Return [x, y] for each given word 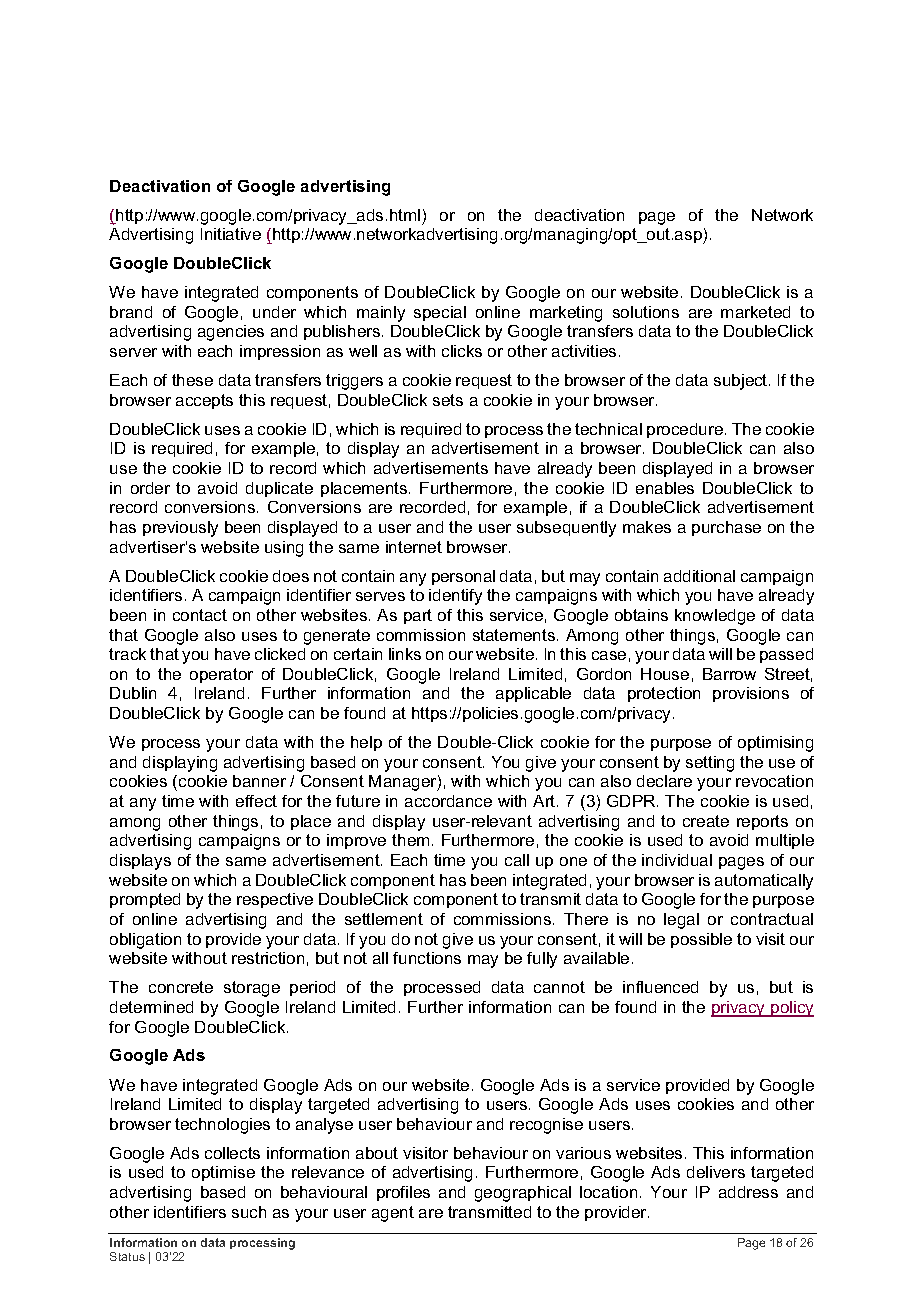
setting [710, 764]
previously [180, 529]
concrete [181, 987]
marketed [755, 312]
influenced [660, 987]
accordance [448, 801]
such [249, 1212]
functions [427, 958]
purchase [726, 528]
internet [414, 547]
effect [256, 801]
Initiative [231, 234]
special [440, 313]
